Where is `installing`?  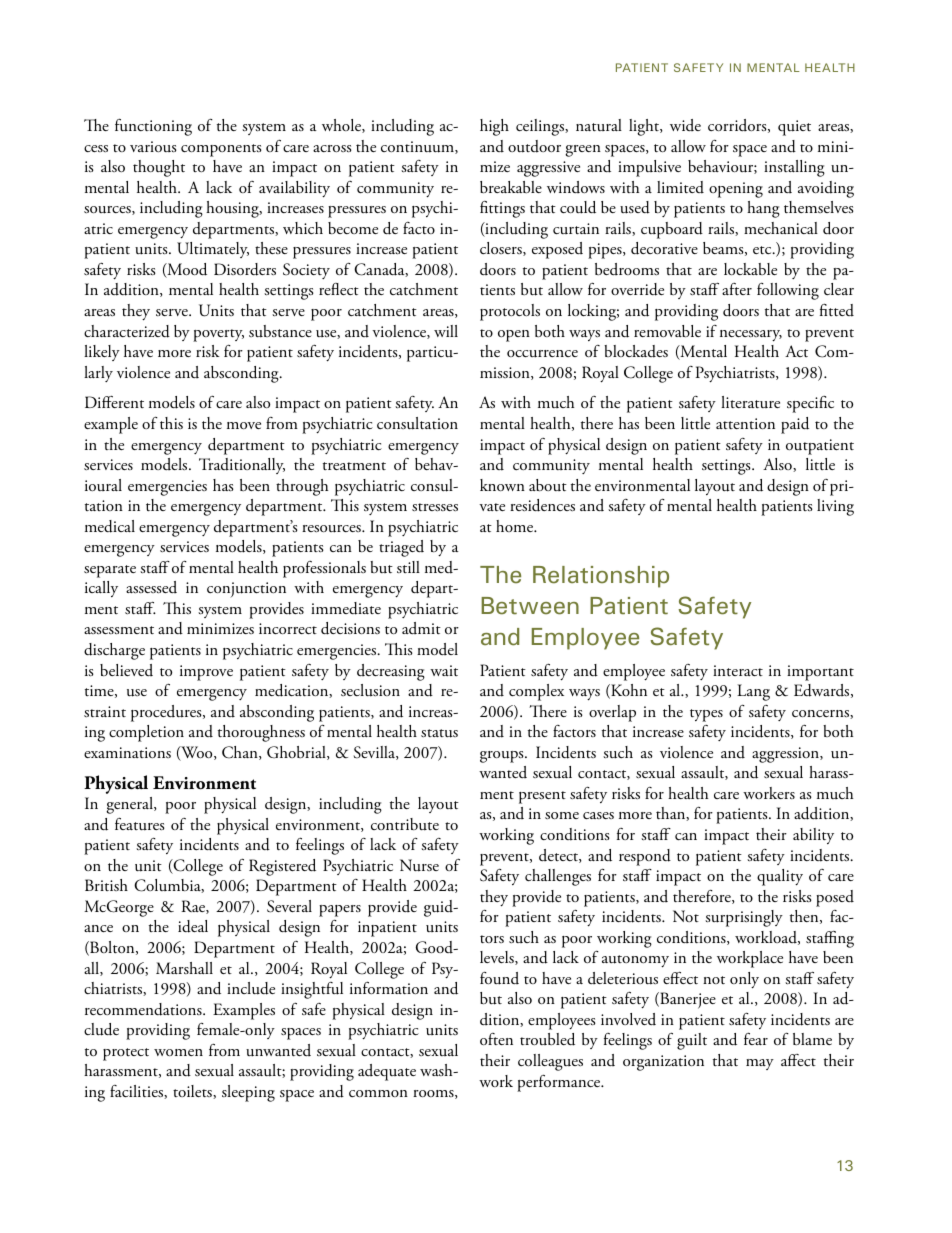
installing is located at coordinates (794, 168).
